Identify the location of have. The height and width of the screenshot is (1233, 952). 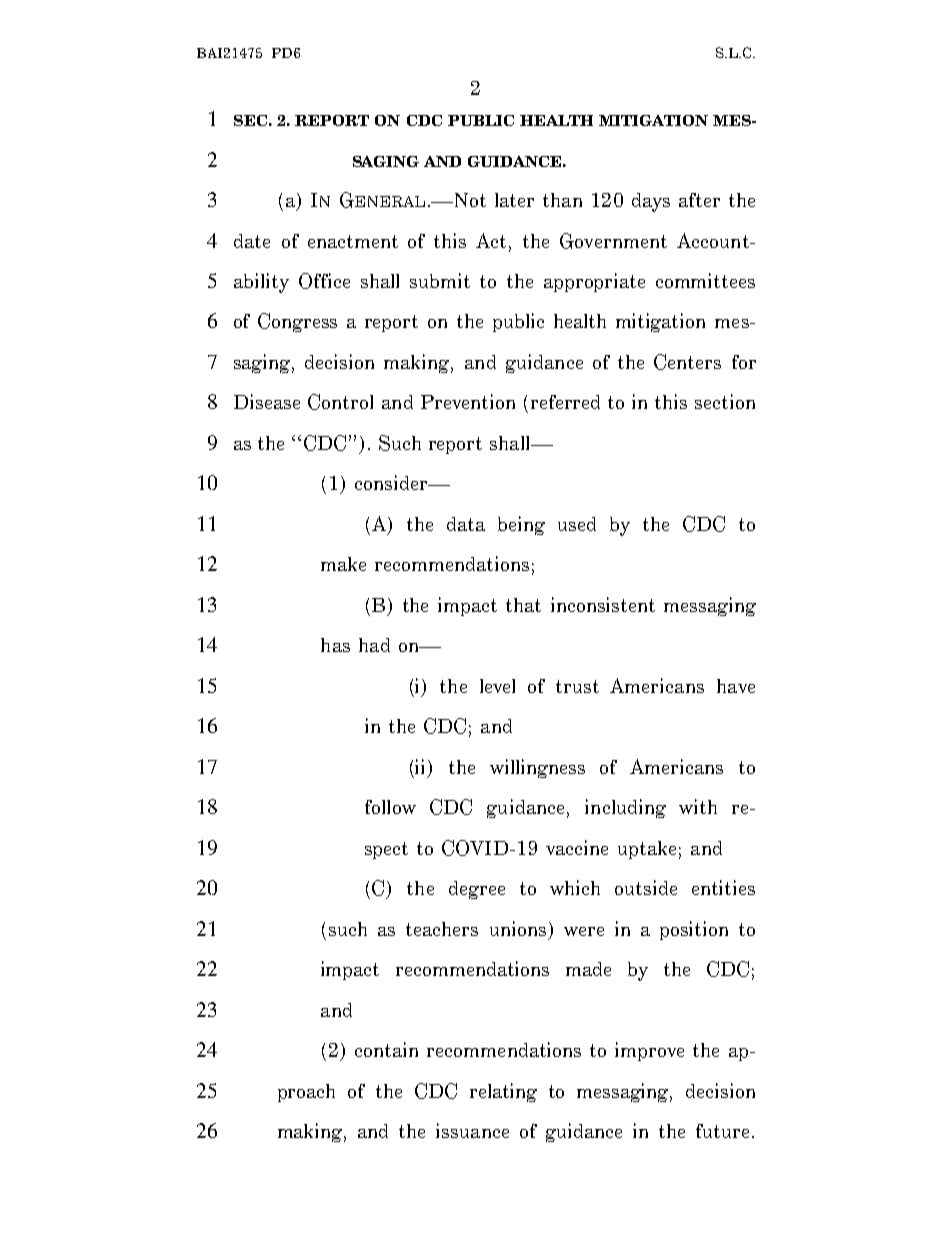
(736, 686).
